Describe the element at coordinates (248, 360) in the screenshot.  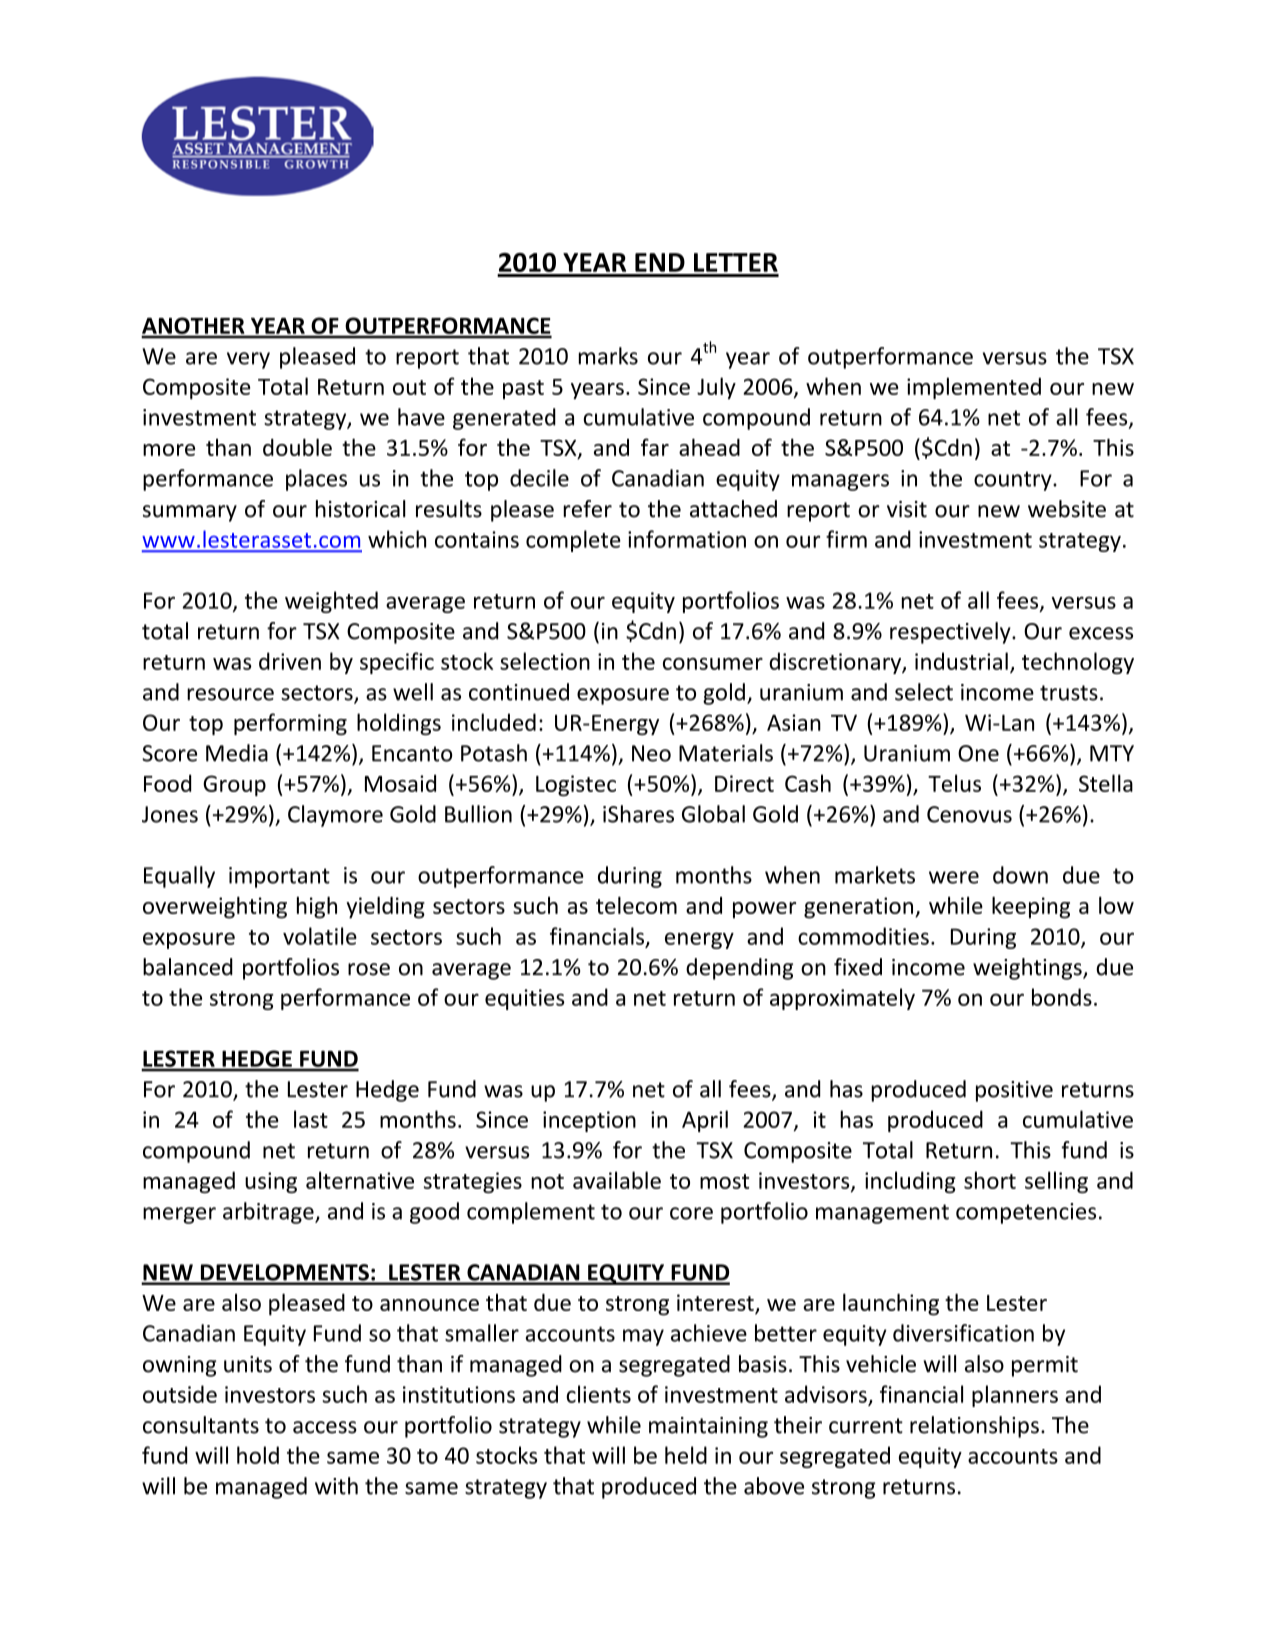
I see `very` at that location.
